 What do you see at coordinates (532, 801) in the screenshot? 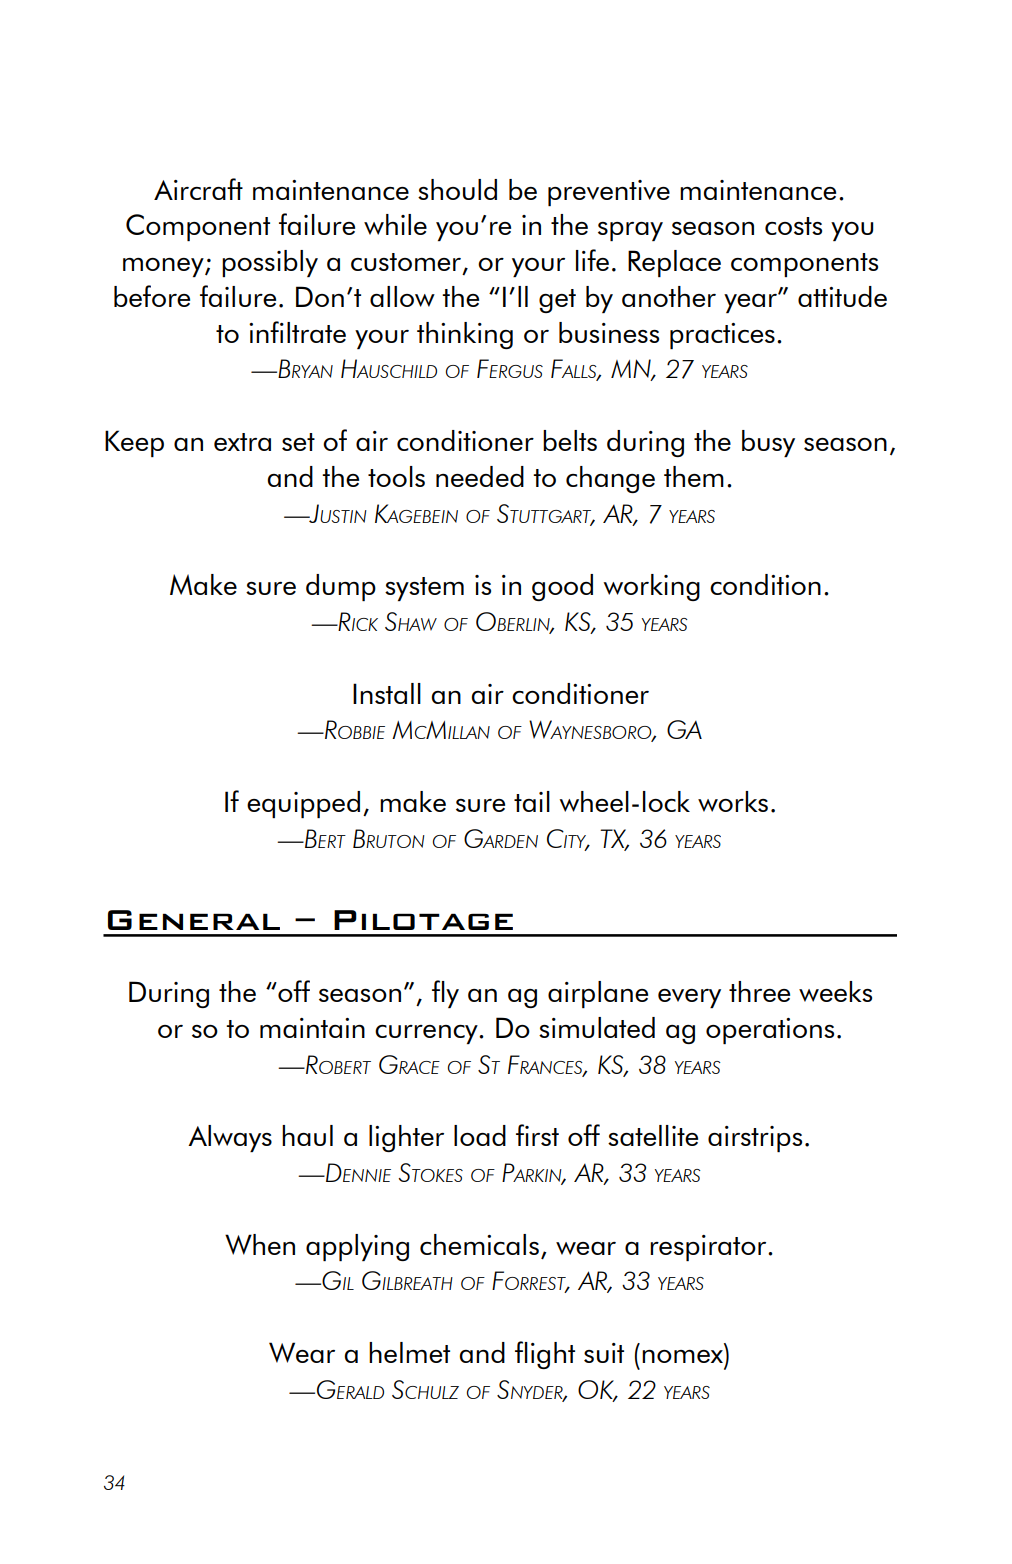
I see `tail` at bounding box center [532, 801].
